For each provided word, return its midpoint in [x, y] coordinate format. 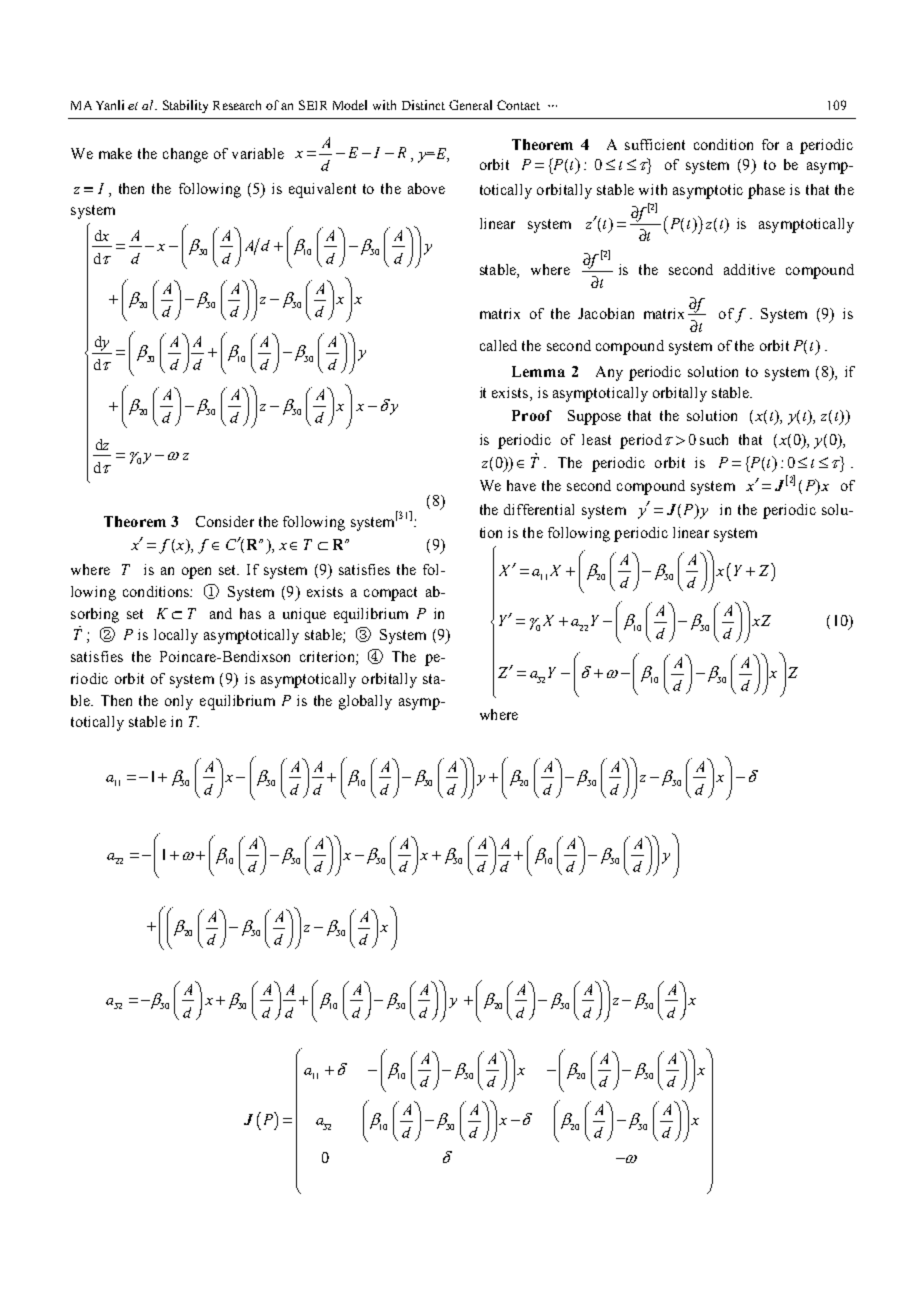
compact [390, 594]
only [179, 702]
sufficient [655, 144]
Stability [185, 106]
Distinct [423, 105]
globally [365, 702]
